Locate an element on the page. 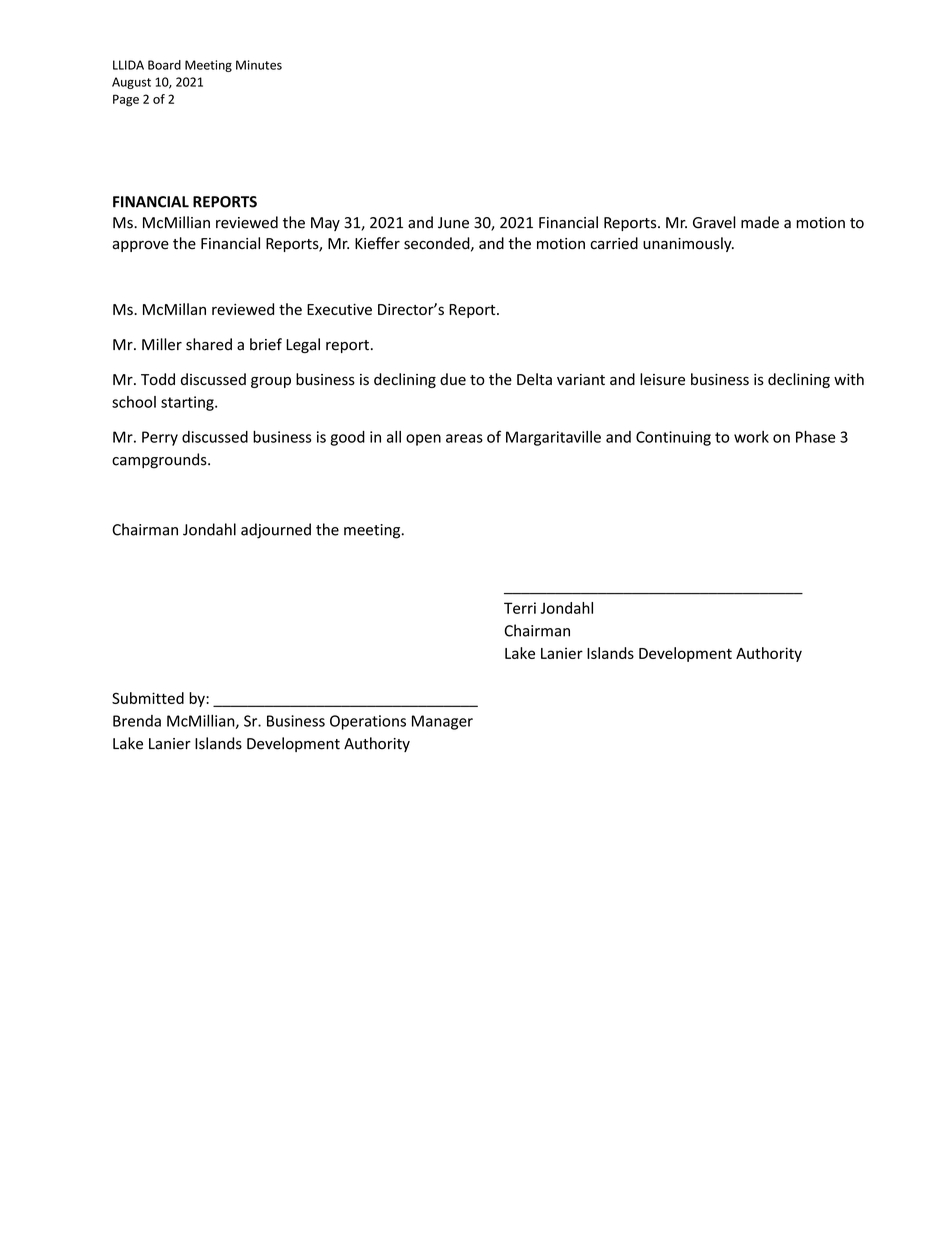 This page has height=1233, width=952. Manager is located at coordinates (442, 722).
